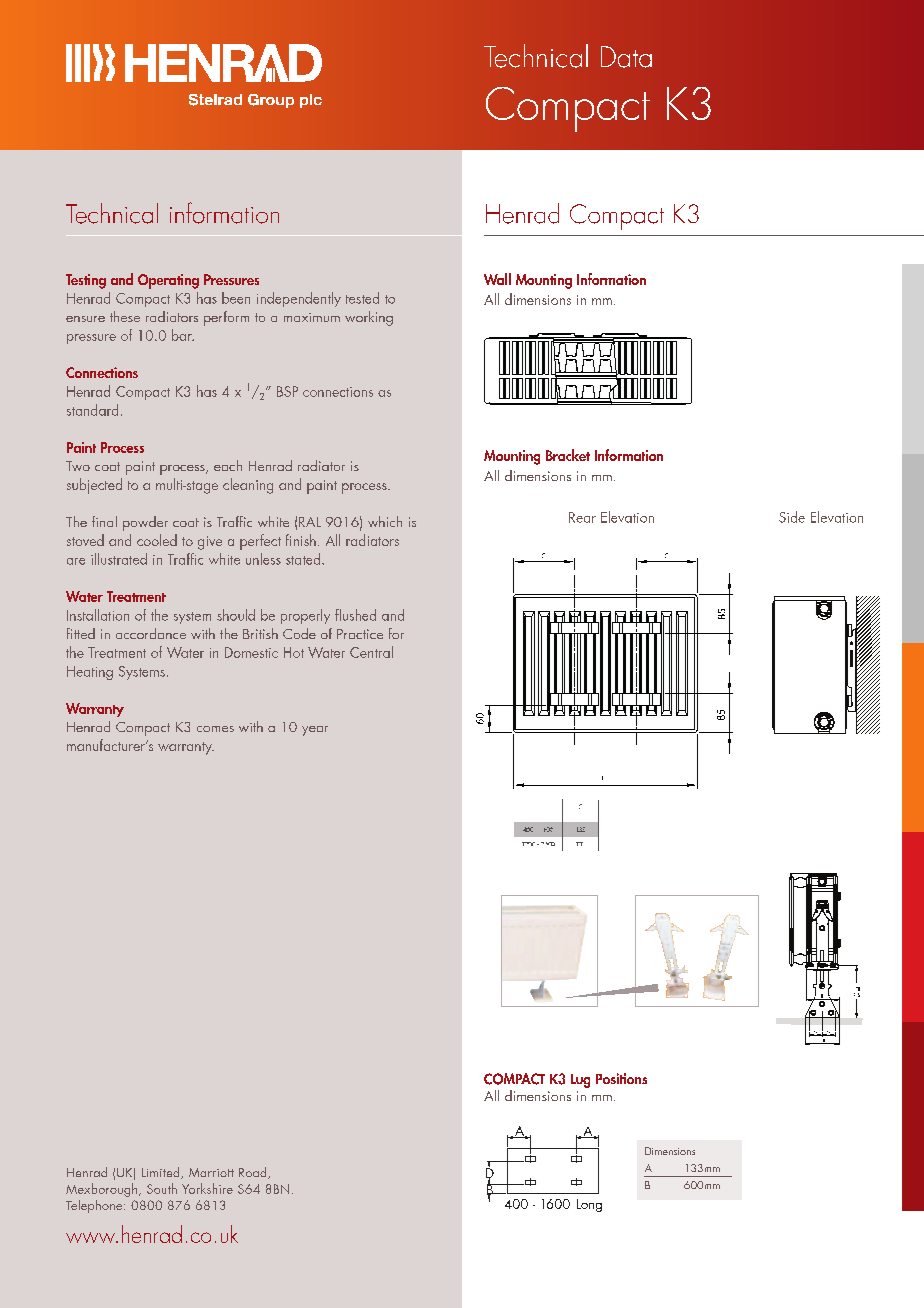  What do you see at coordinates (371, 652) in the screenshot?
I see `Central` at bounding box center [371, 652].
